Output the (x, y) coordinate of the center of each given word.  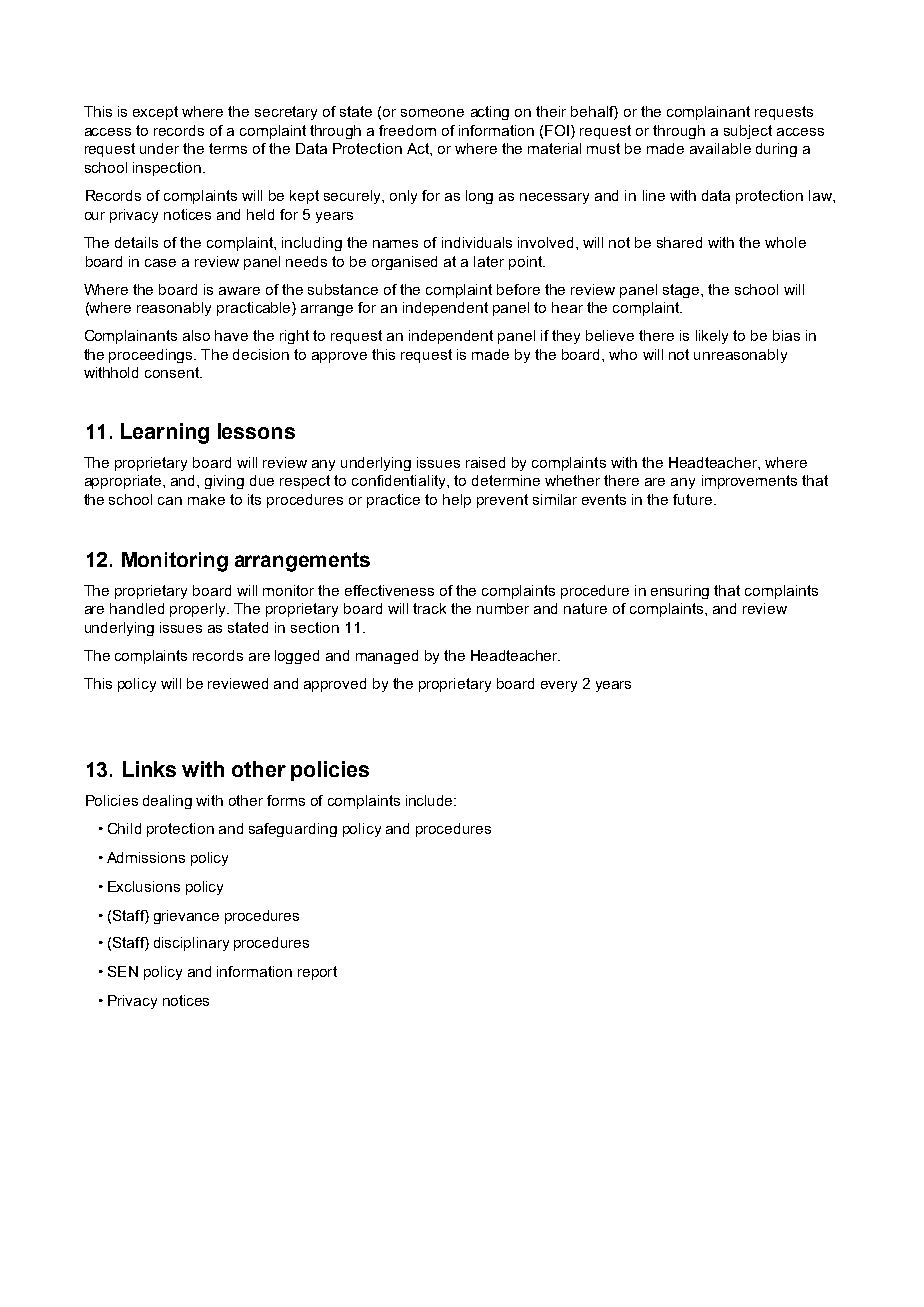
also (196, 335)
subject (748, 132)
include (430, 800)
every (559, 686)
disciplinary (191, 944)
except (155, 113)
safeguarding (293, 830)
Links (149, 769)
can (170, 501)
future (694, 499)
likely (712, 337)
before (518, 289)
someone (432, 113)
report (317, 973)
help (457, 501)
